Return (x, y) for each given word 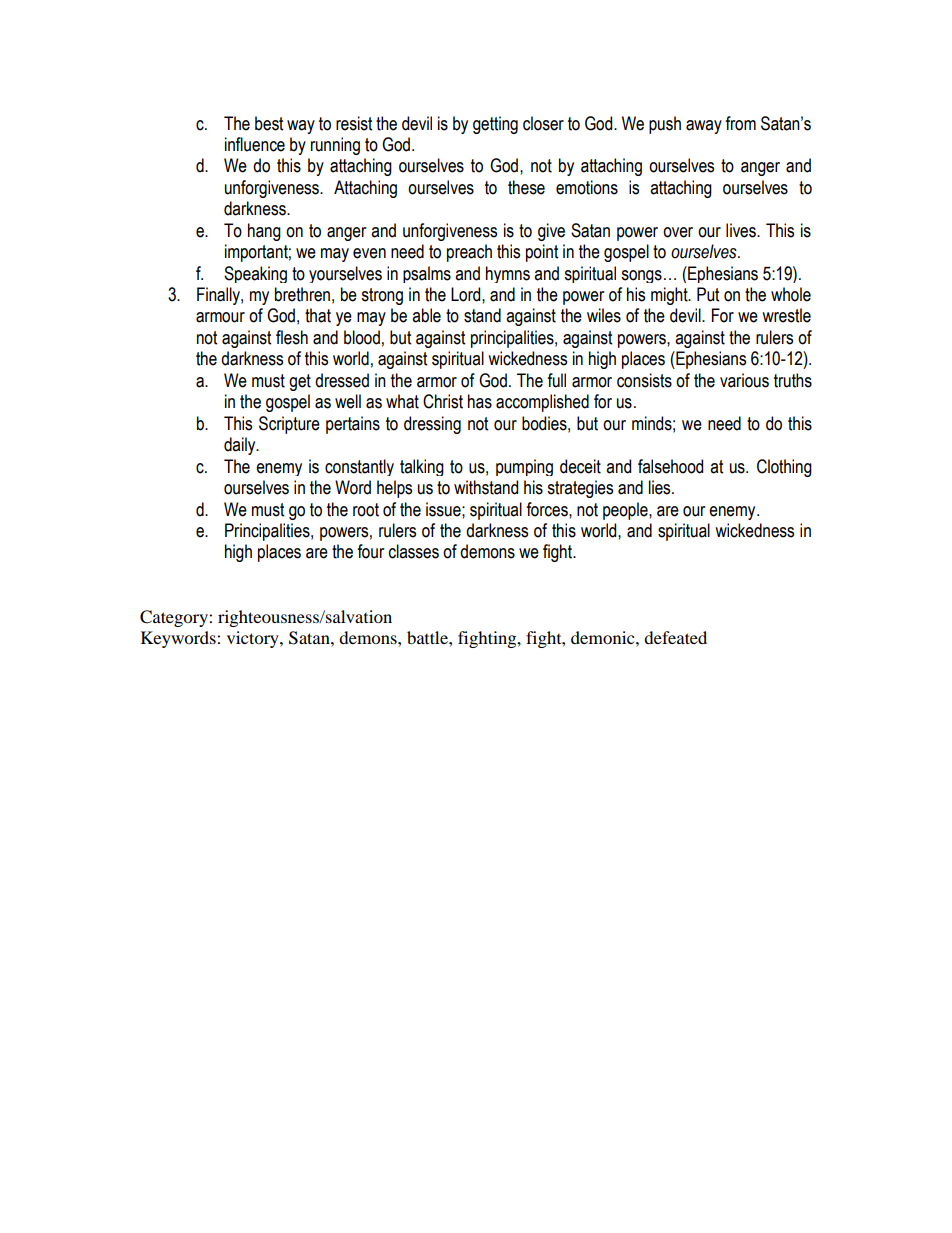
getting (495, 125)
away (704, 127)
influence (255, 144)
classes (414, 551)
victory (254, 639)
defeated (675, 637)
